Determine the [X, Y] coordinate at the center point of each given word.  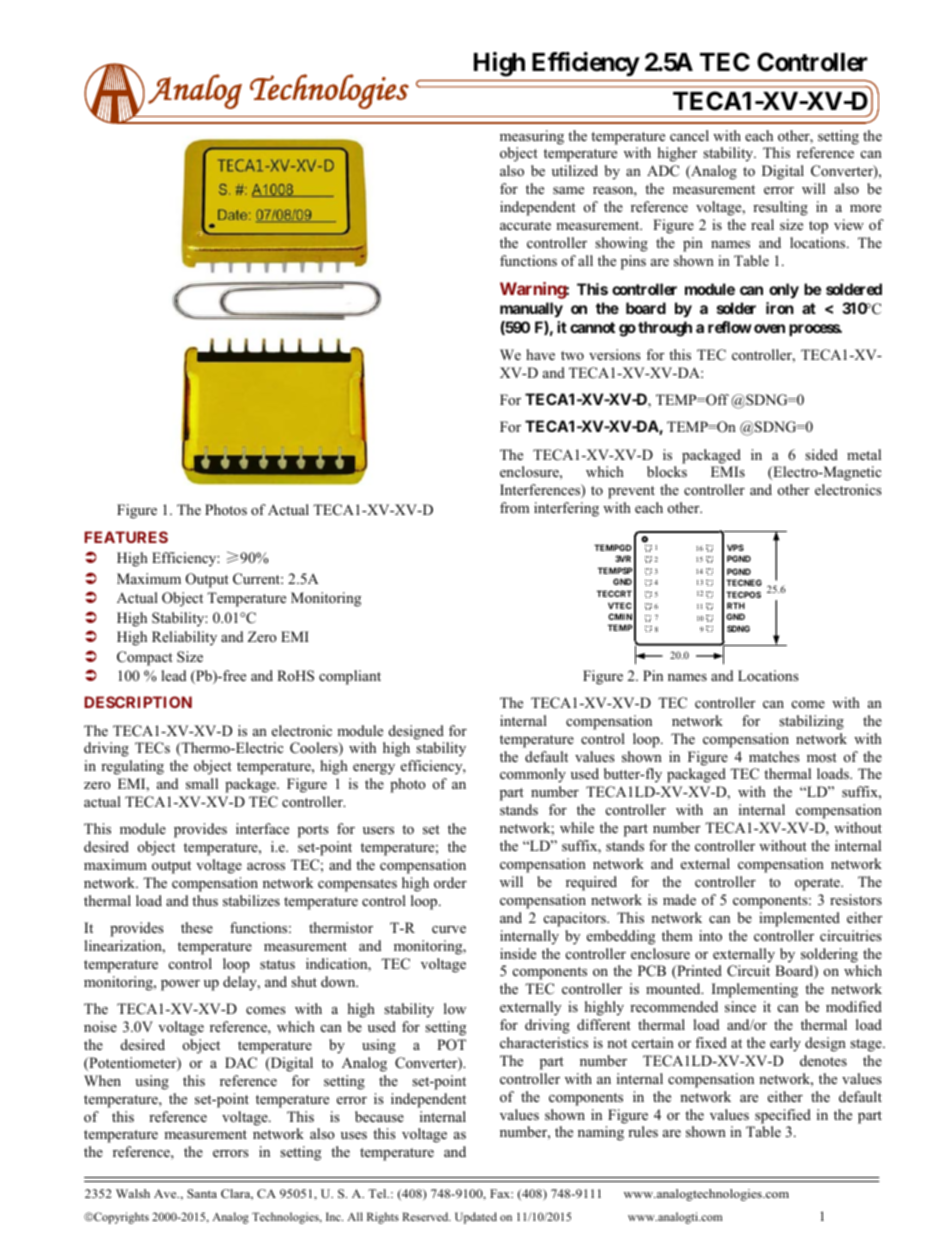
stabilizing [811, 722]
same [568, 190]
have [540, 354]
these [197, 927]
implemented [799, 919]
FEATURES [126, 537]
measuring [532, 137]
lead [173, 675]
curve [449, 929]
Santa [202, 1193]
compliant [350, 677]
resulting [780, 208]
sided [821, 454]
